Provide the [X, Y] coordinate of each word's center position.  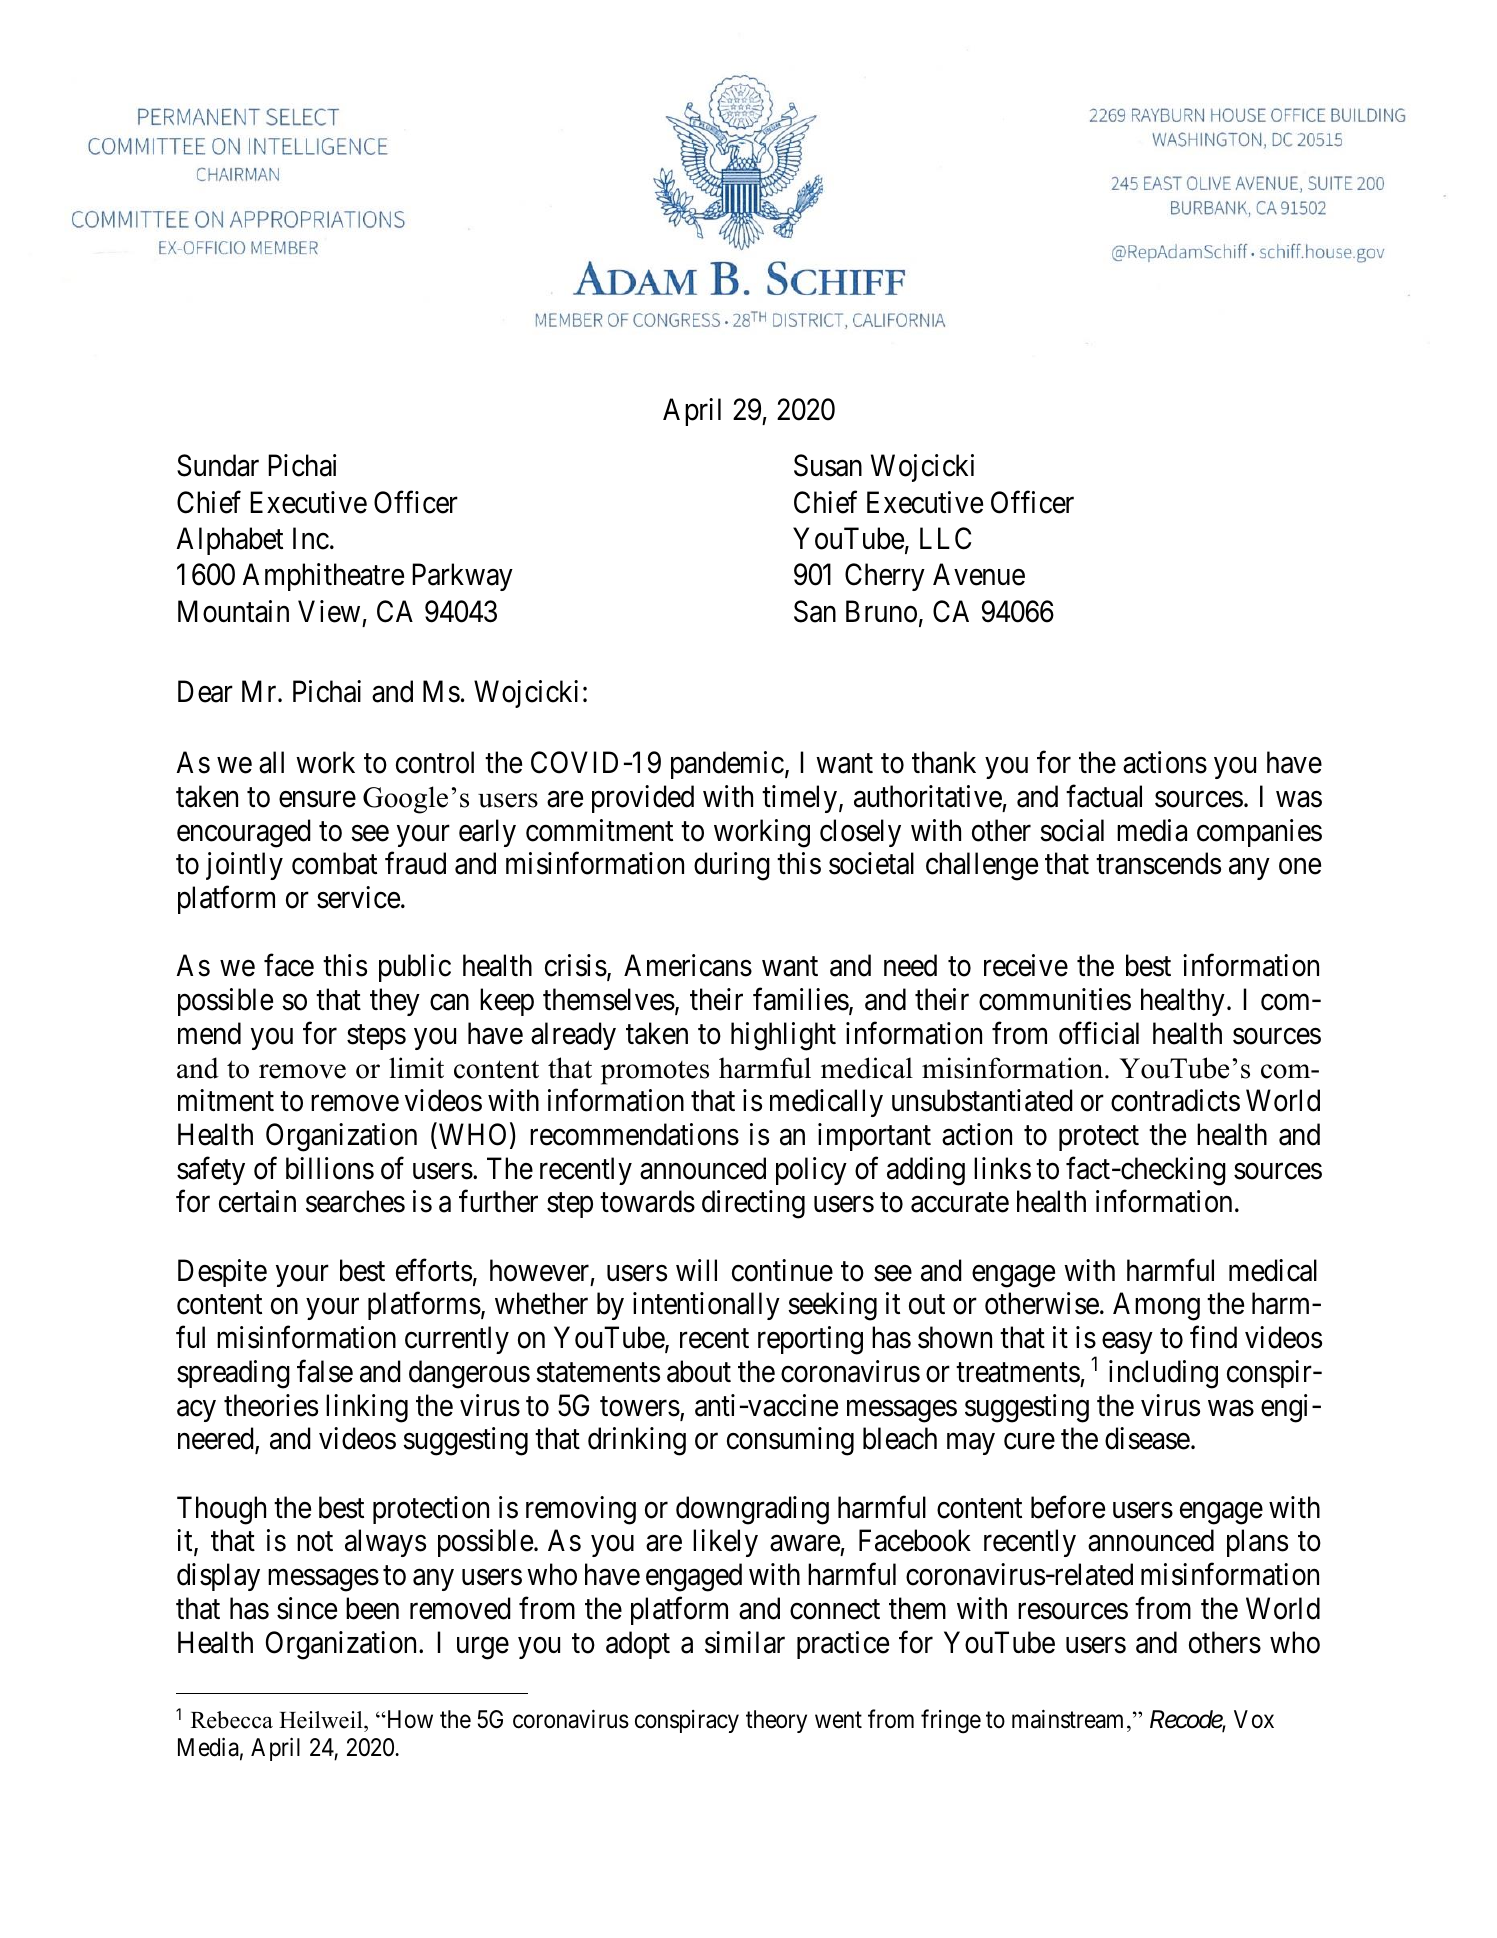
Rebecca [232, 1720]
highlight [783, 1036]
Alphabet [230, 541]
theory [776, 1721]
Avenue [979, 575]
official [1099, 1033]
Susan [828, 465]
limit [416, 1067]
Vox [1254, 1719]
